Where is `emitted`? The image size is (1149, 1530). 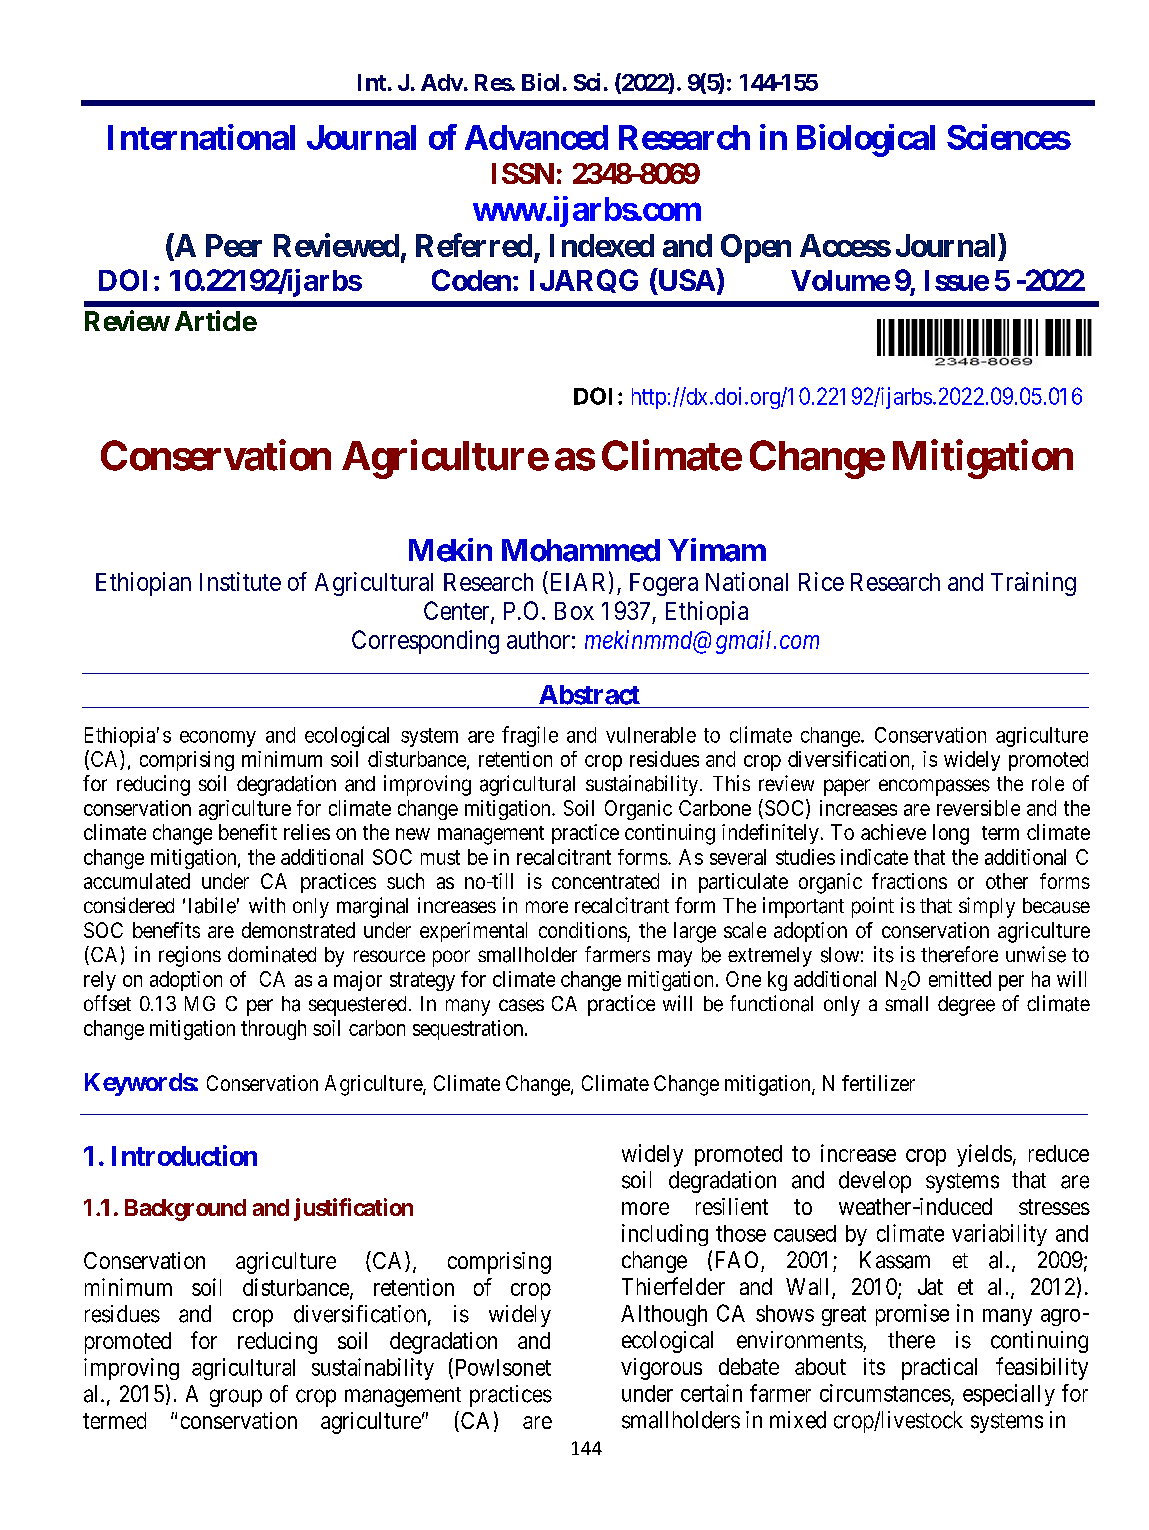
emitted is located at coordinates (960, 979).
